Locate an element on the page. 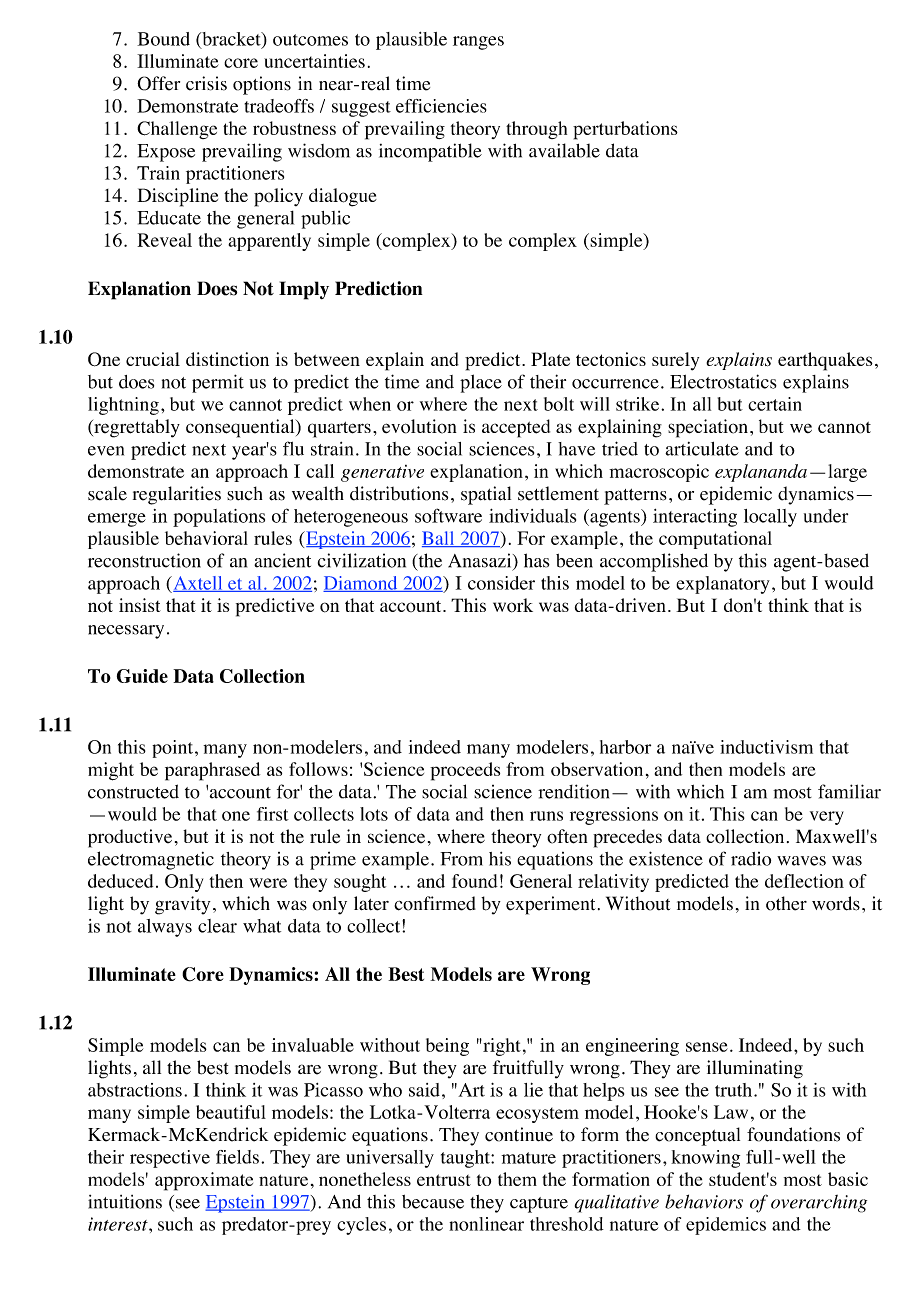 The image size is (924, 1308). perturbations is located at coordinates (625, 130).
